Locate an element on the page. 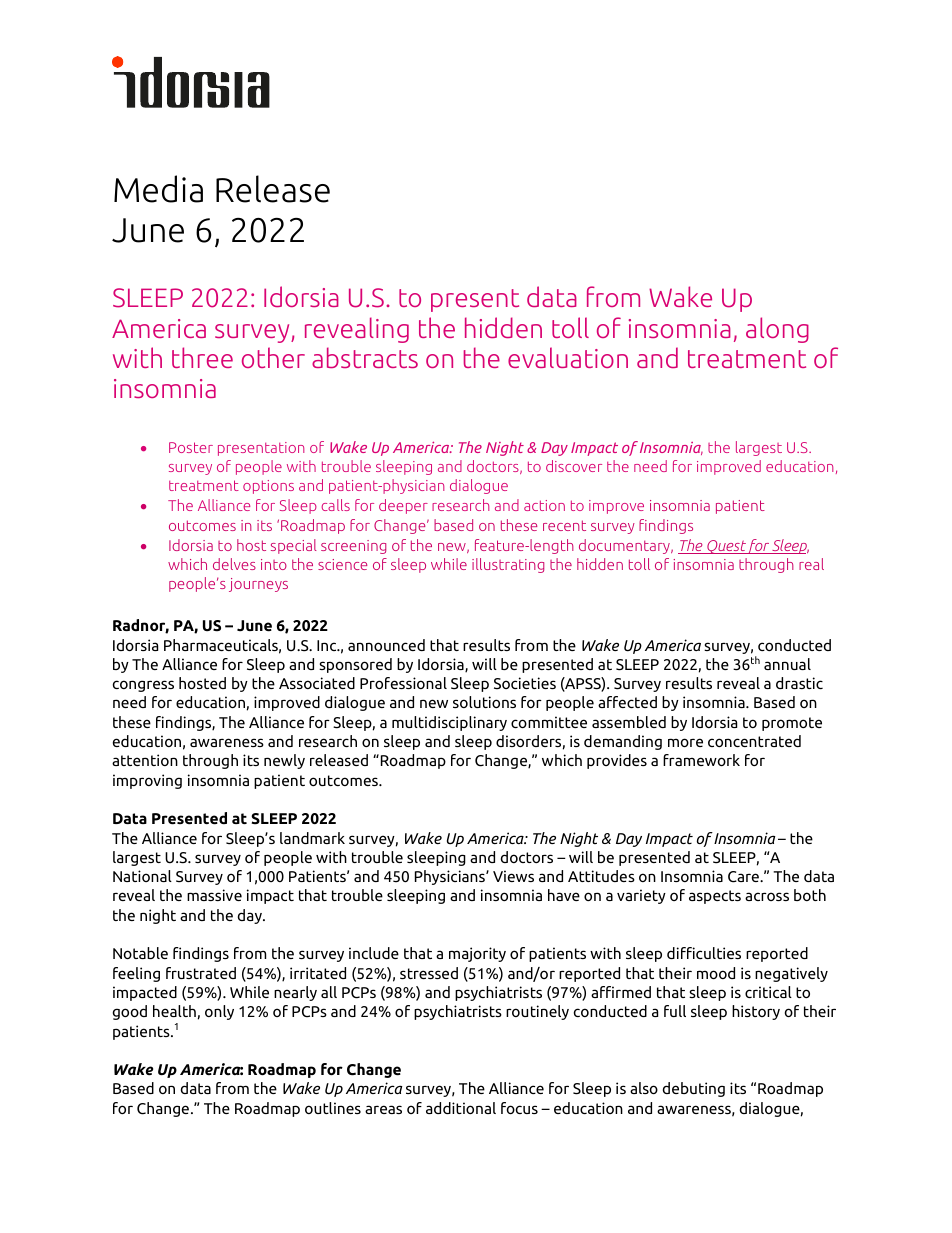  evaluation is located at coordinates (568, 357).
